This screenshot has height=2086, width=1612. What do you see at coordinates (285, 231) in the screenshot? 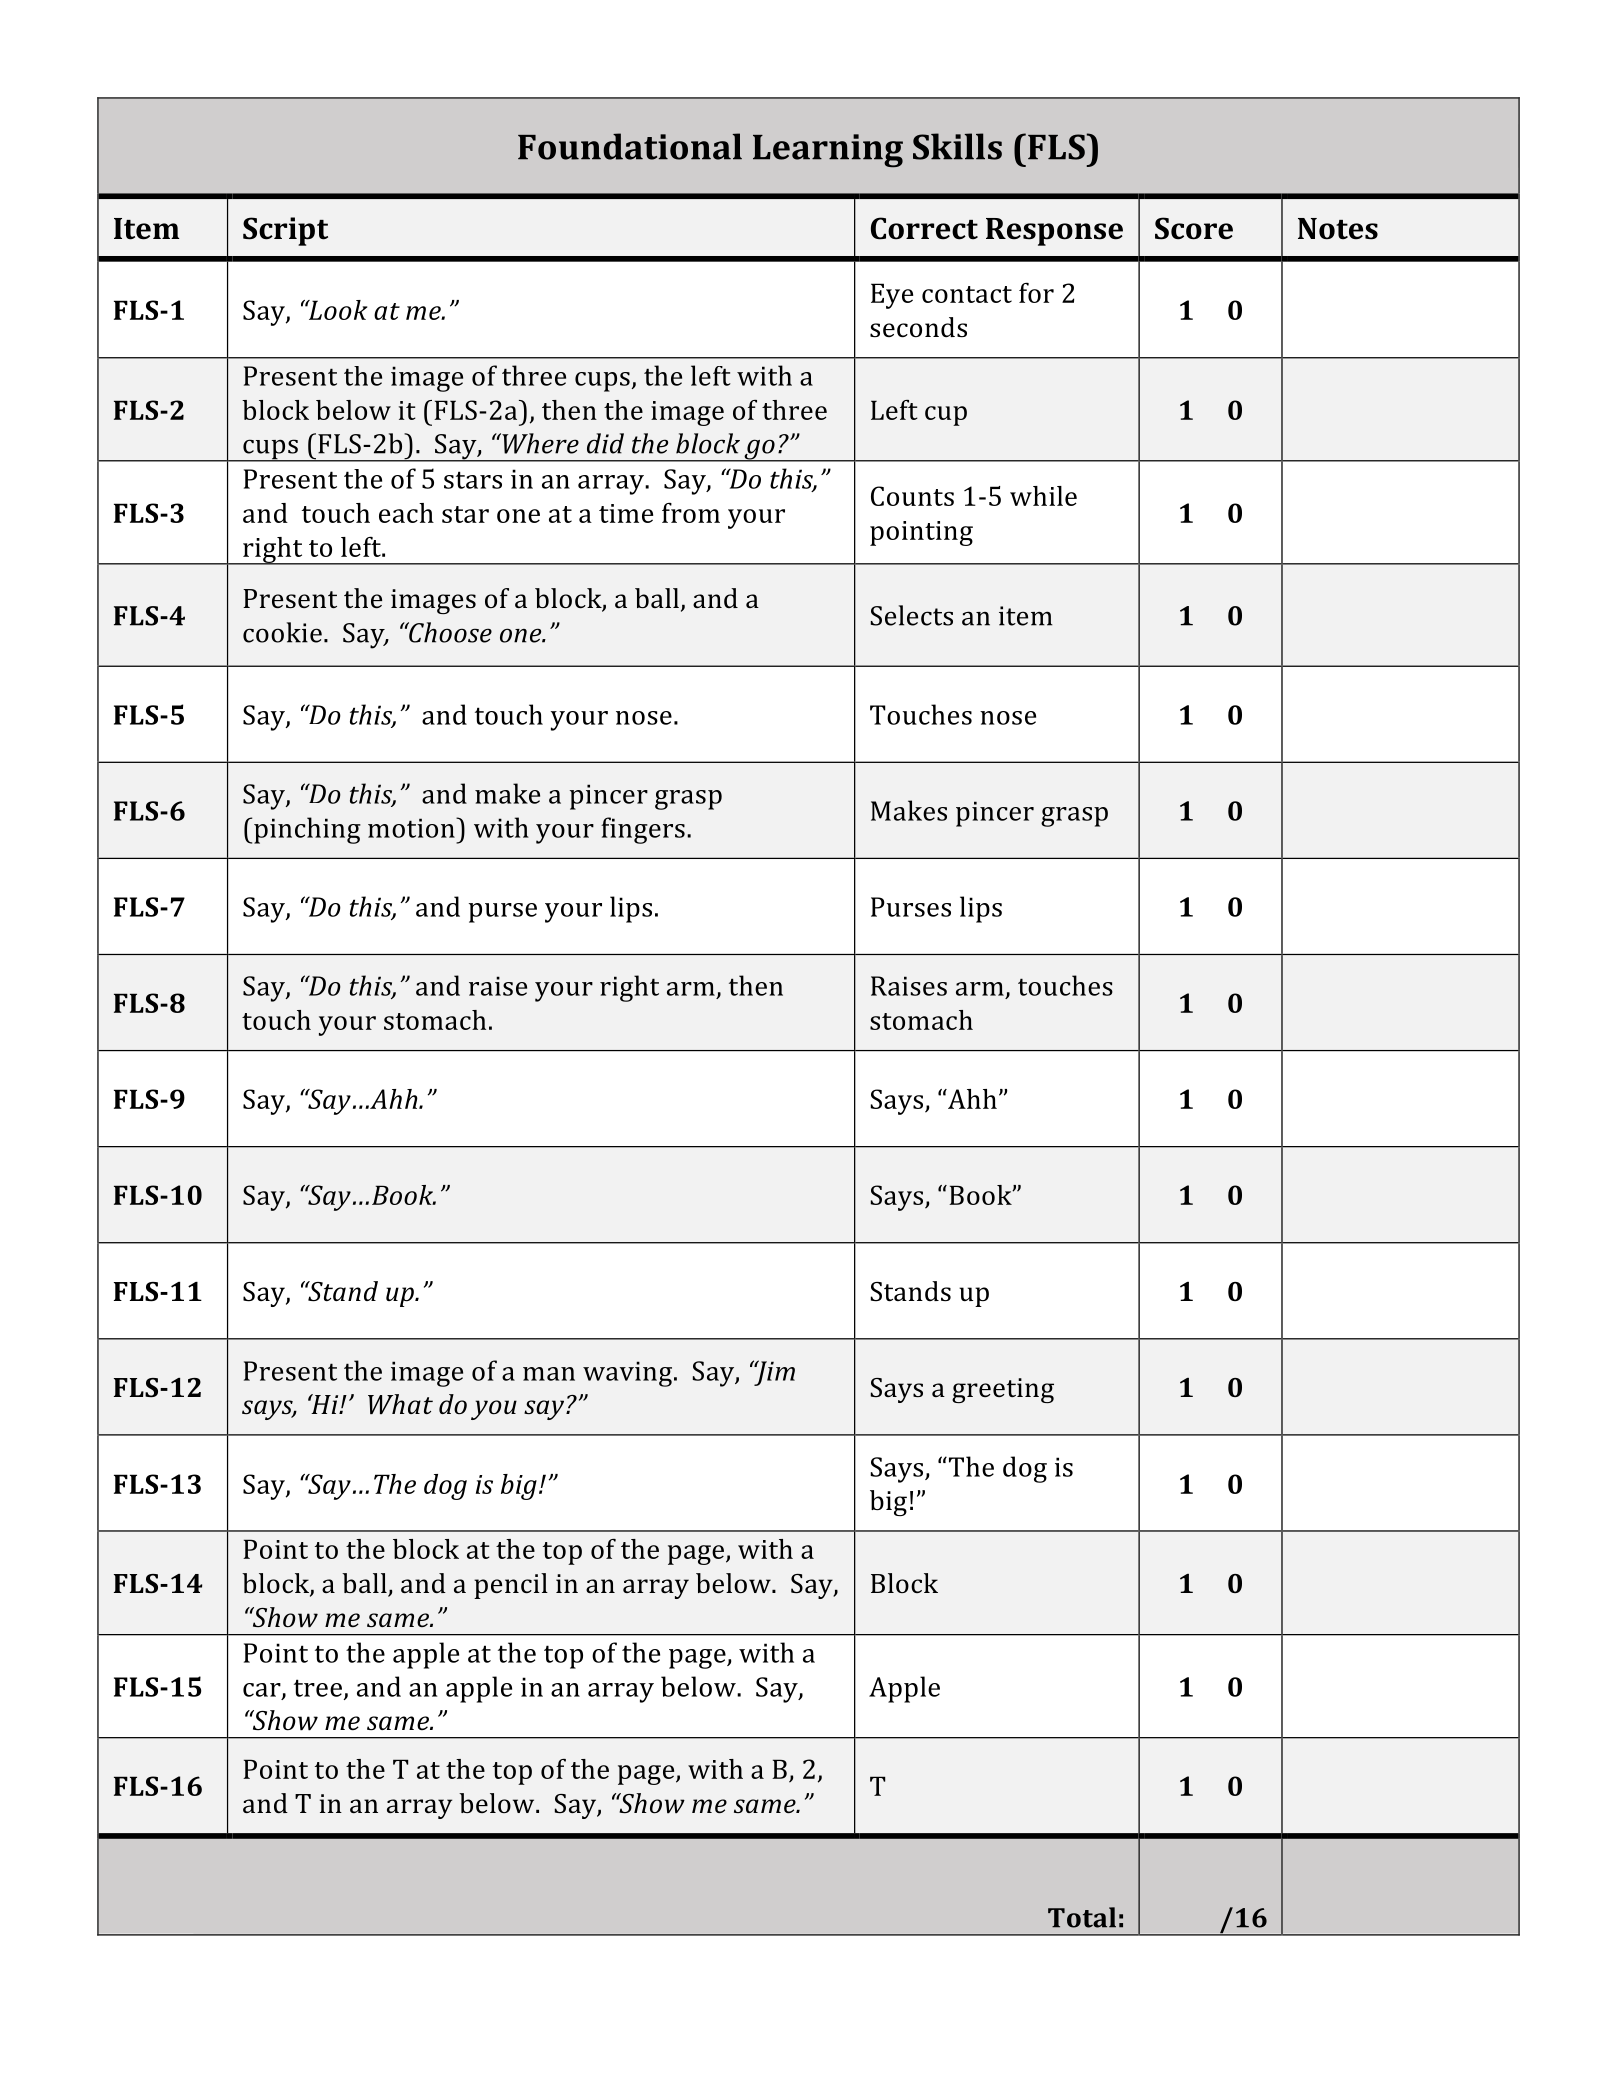
I see `Script` at bounding box center [285, 231].
